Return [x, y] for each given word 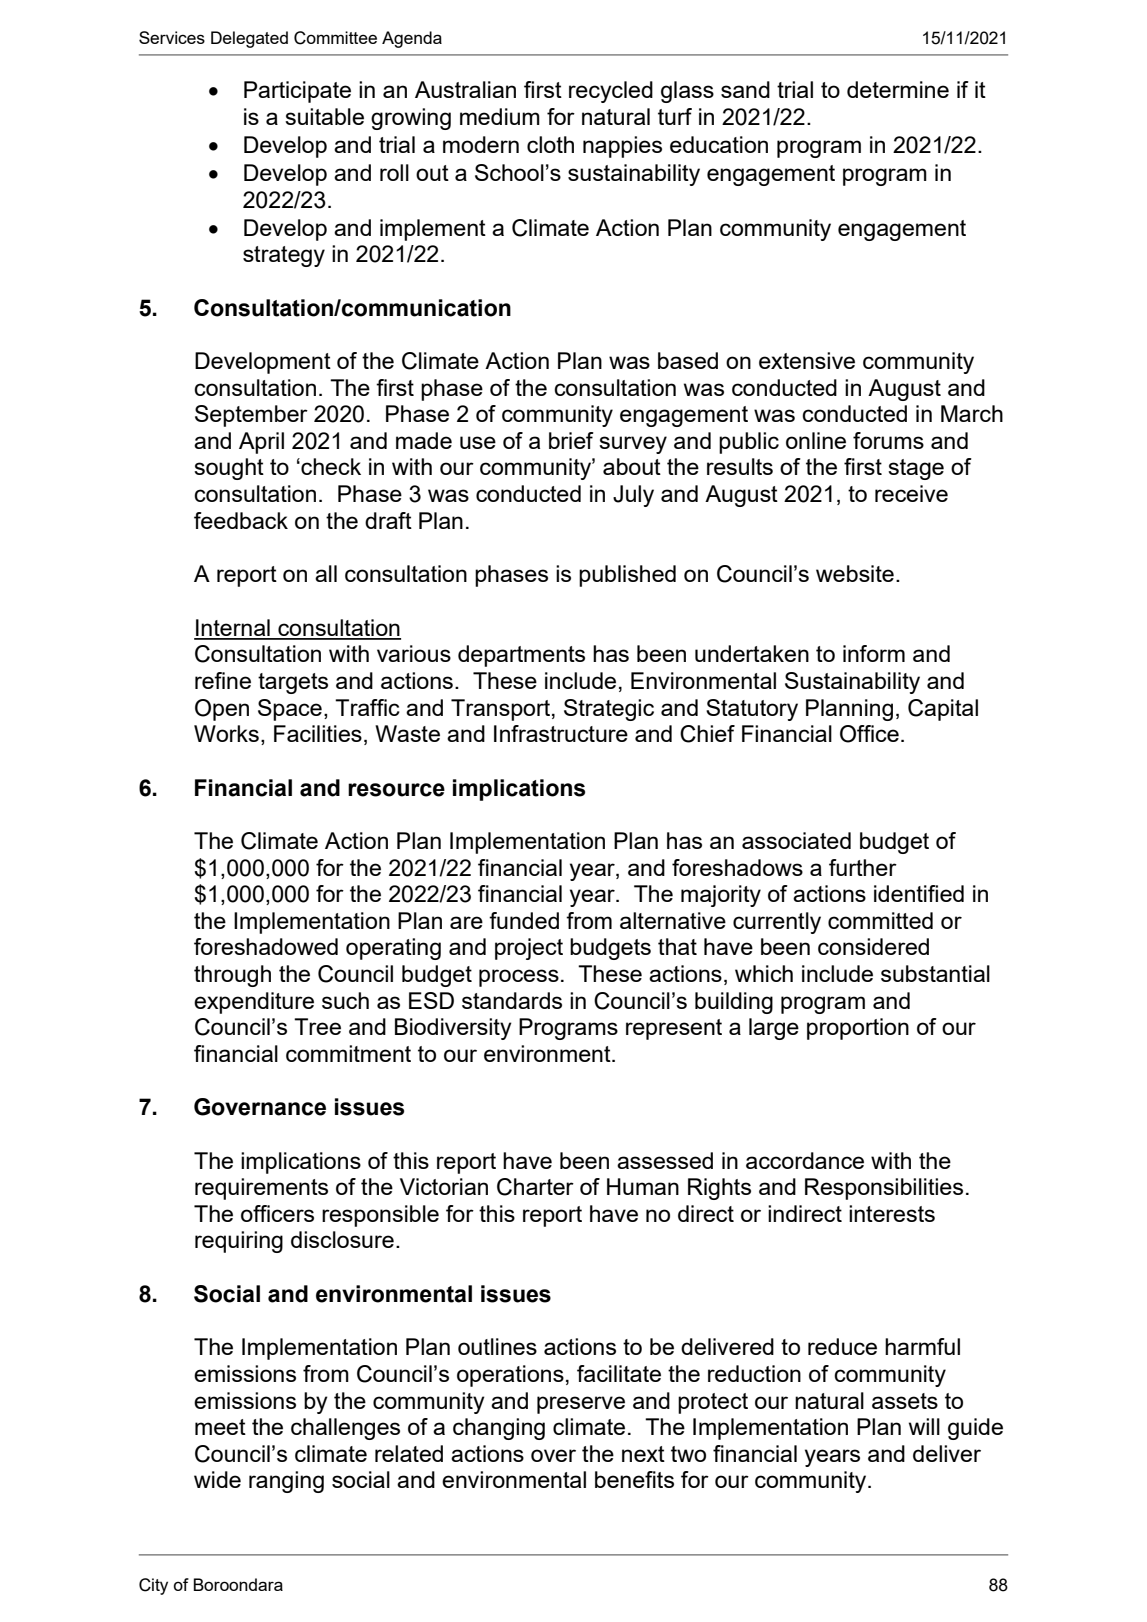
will [924, 1426]
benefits [634, 1479]
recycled [611, 92]
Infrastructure [561, 733]
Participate [297, 92]
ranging [286, 1482]
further [863, 867]
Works [226, 733]
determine [898, 89]
